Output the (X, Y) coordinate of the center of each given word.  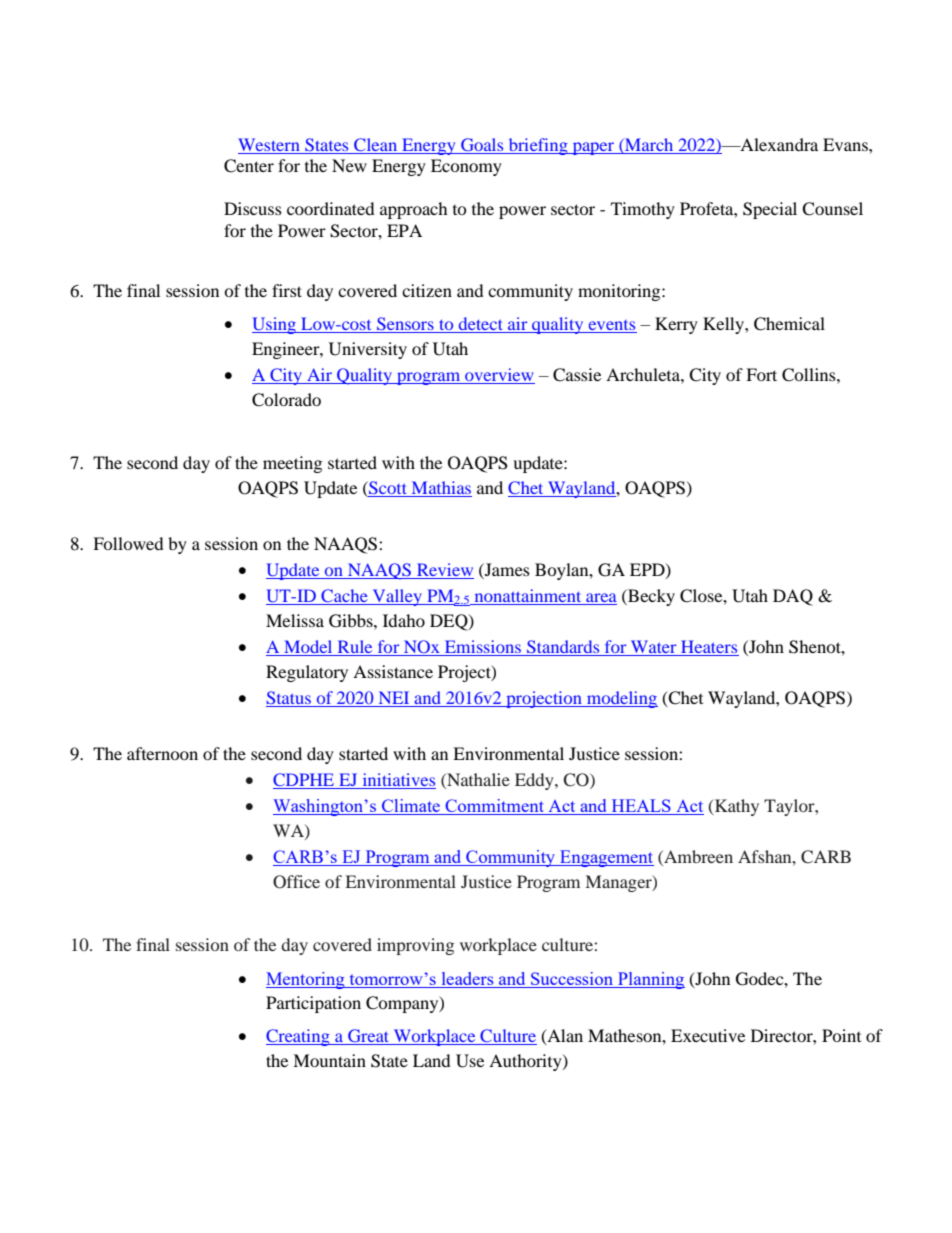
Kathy (736, 807)
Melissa (295, 620)
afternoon (162, 753)
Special (770, 210)
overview (499, 376)
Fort (761, 374)
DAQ (793, 597)
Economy (466, 167)
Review (444, 571)
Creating (299, 1037)
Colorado (286, 400)
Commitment (494, 807)
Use (470, 1061)
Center (249, 166)
